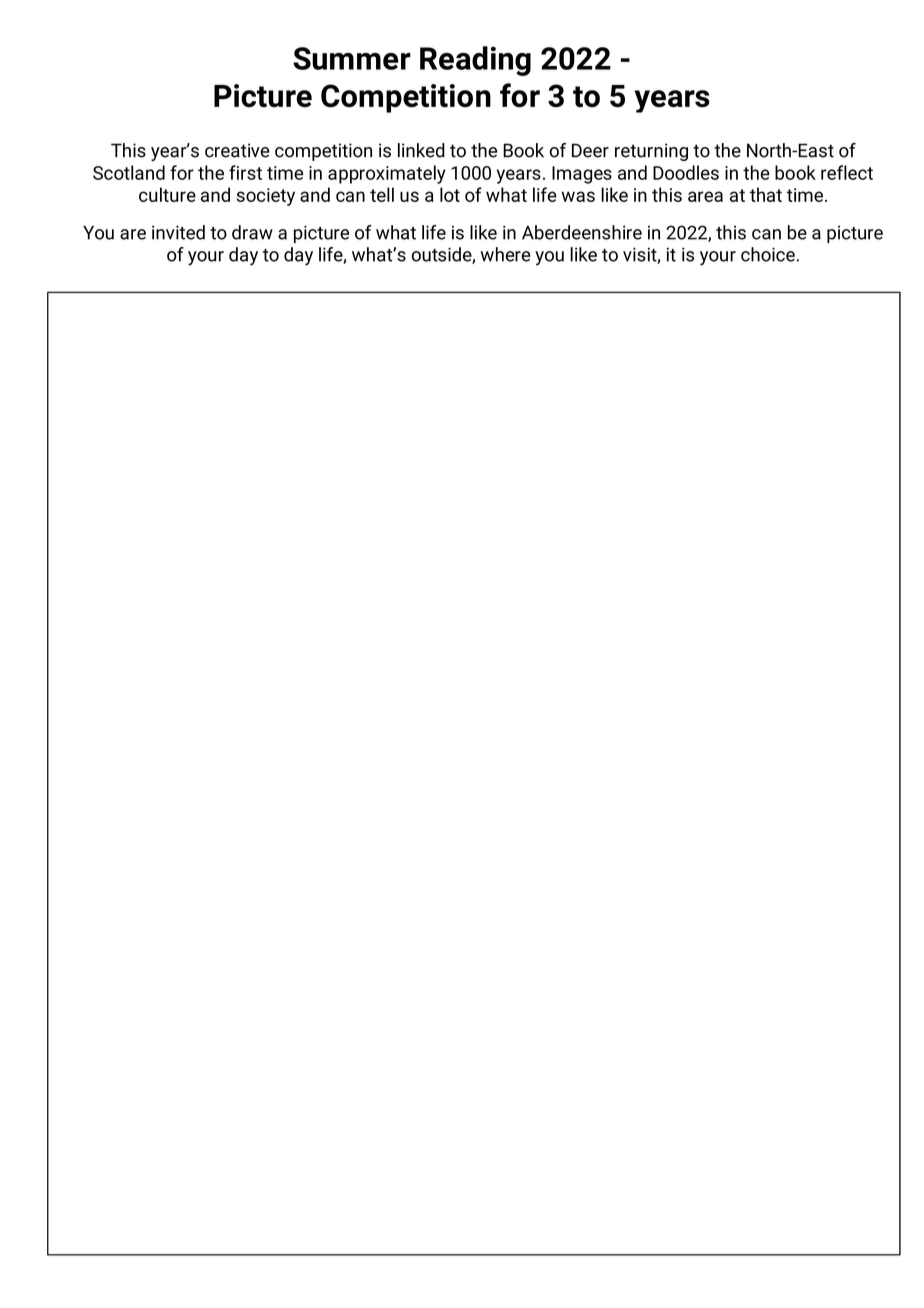  I want to click on returning, so click(651, 152).
